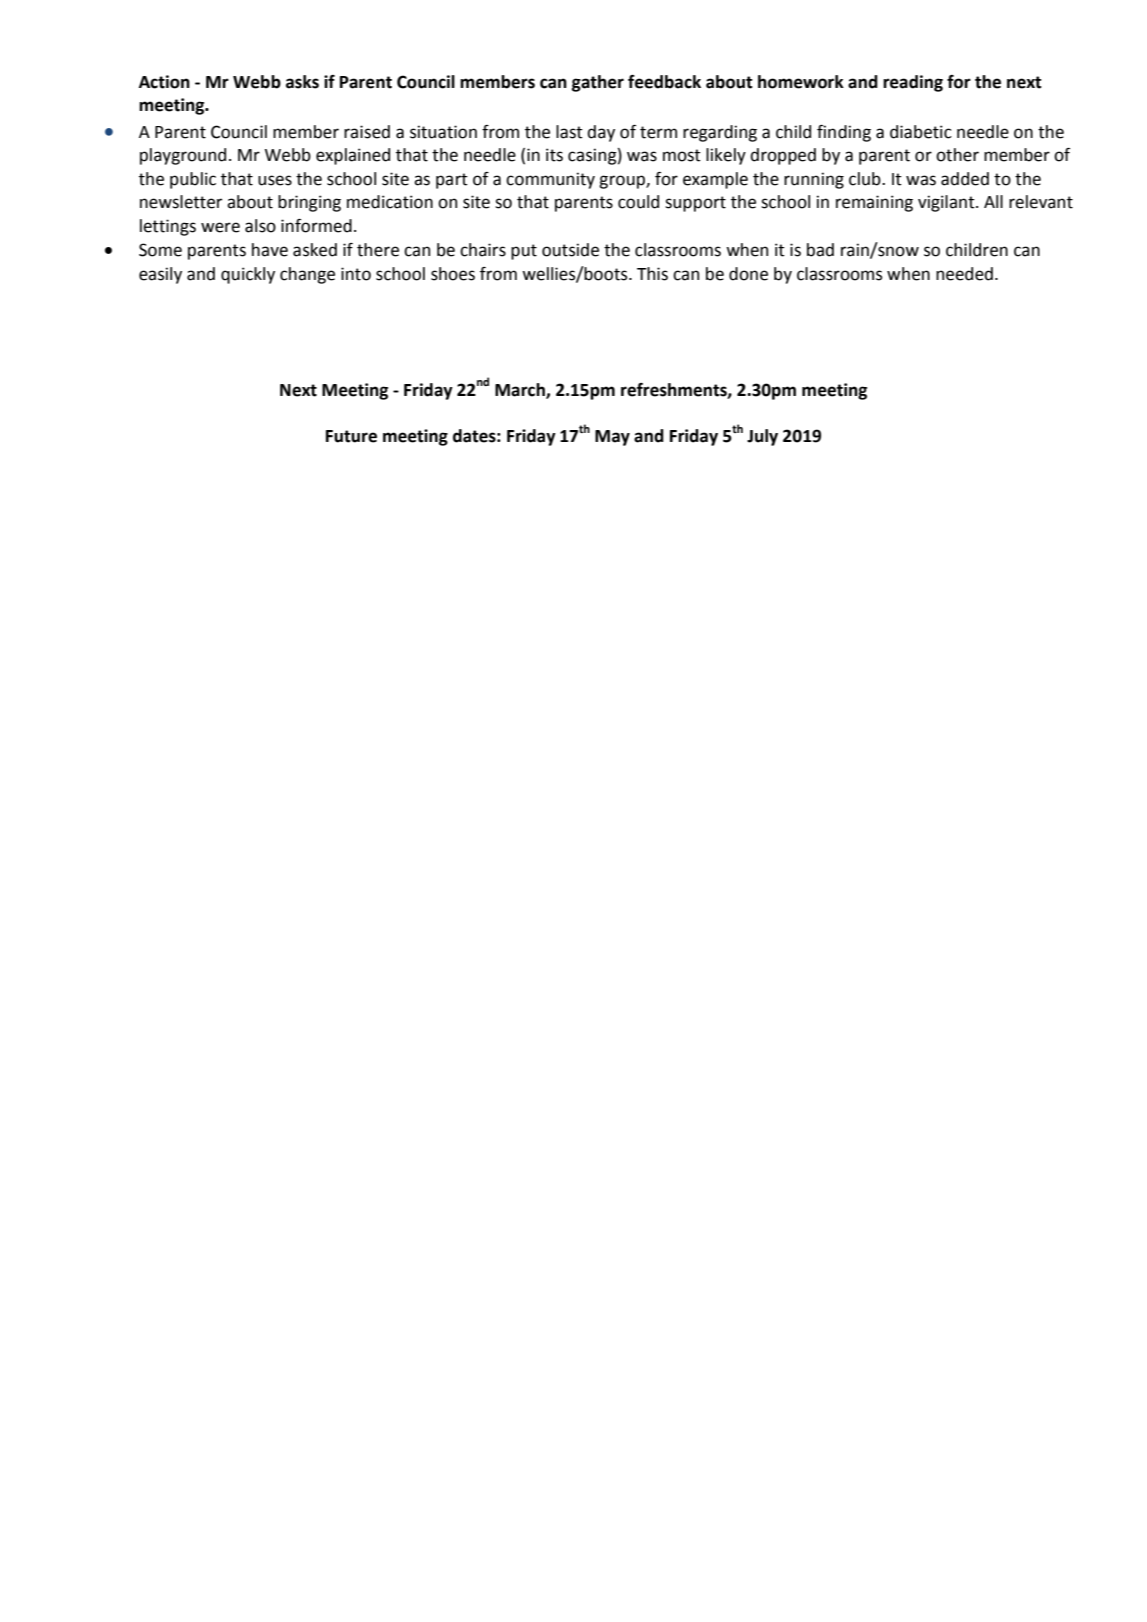  Describe the element at coordinates (351, 436) in the page. I see `Future` at that location.
